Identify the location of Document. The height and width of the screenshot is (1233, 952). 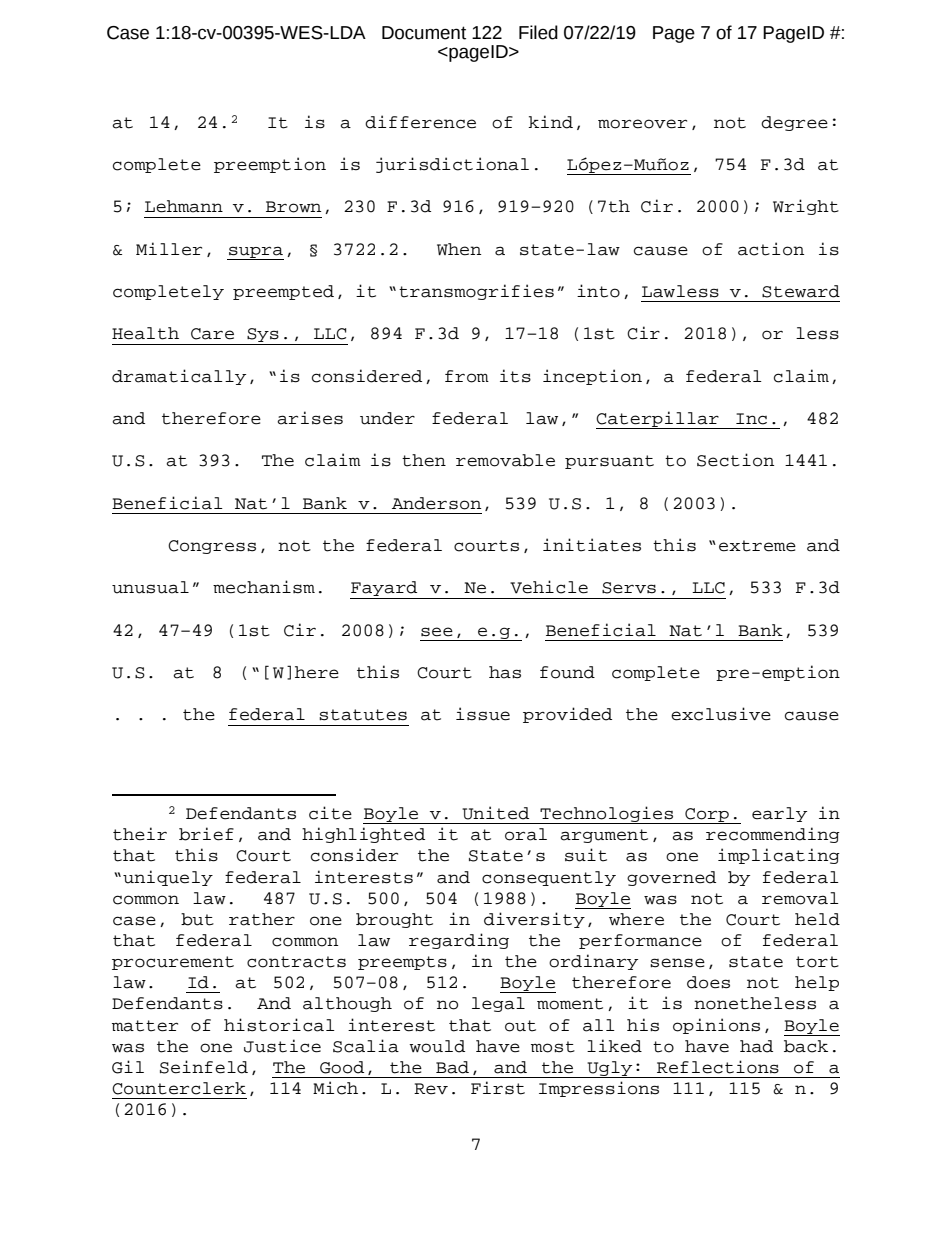
(424, 33).
